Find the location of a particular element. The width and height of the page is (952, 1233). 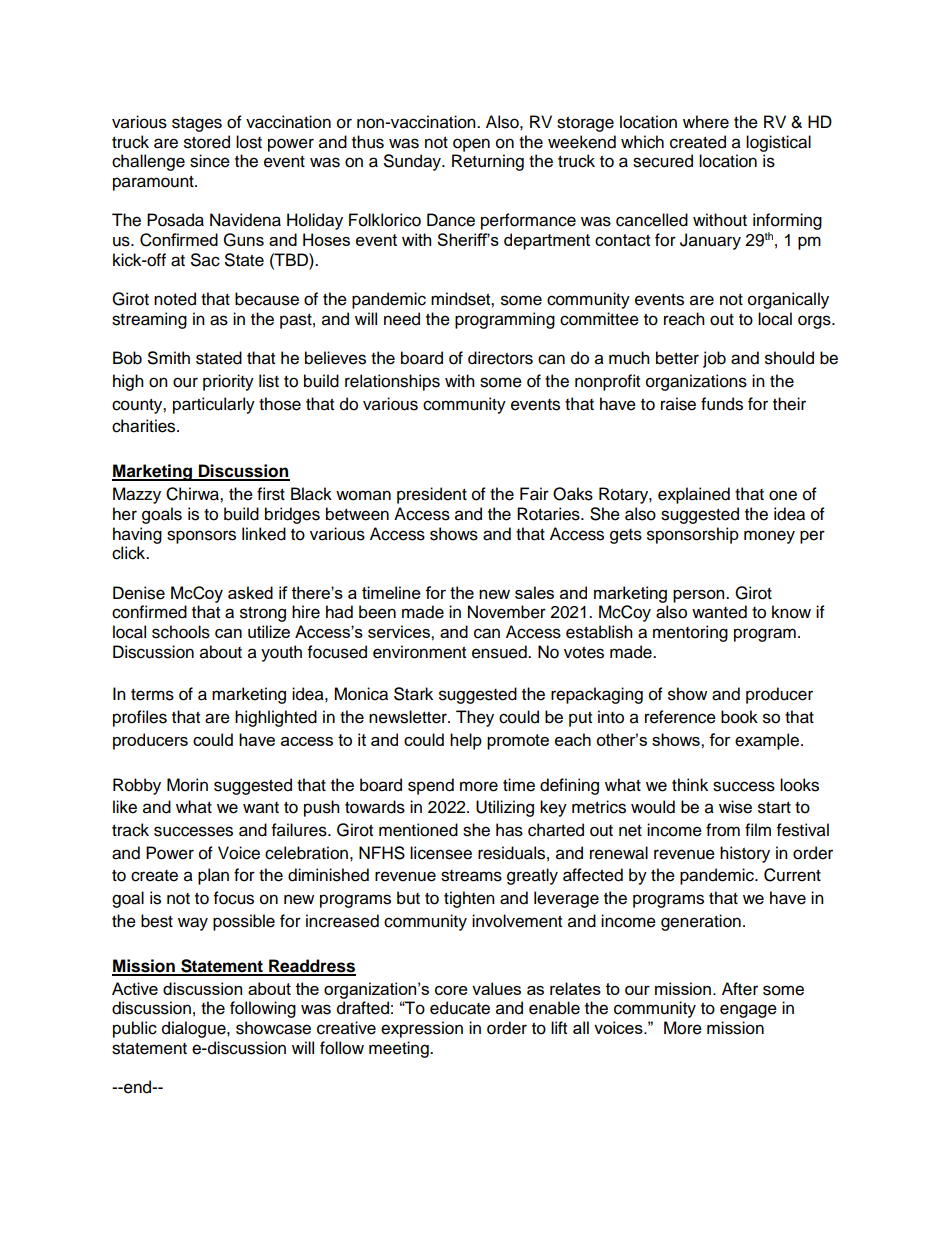

help is located at coordinates (466, 741).
